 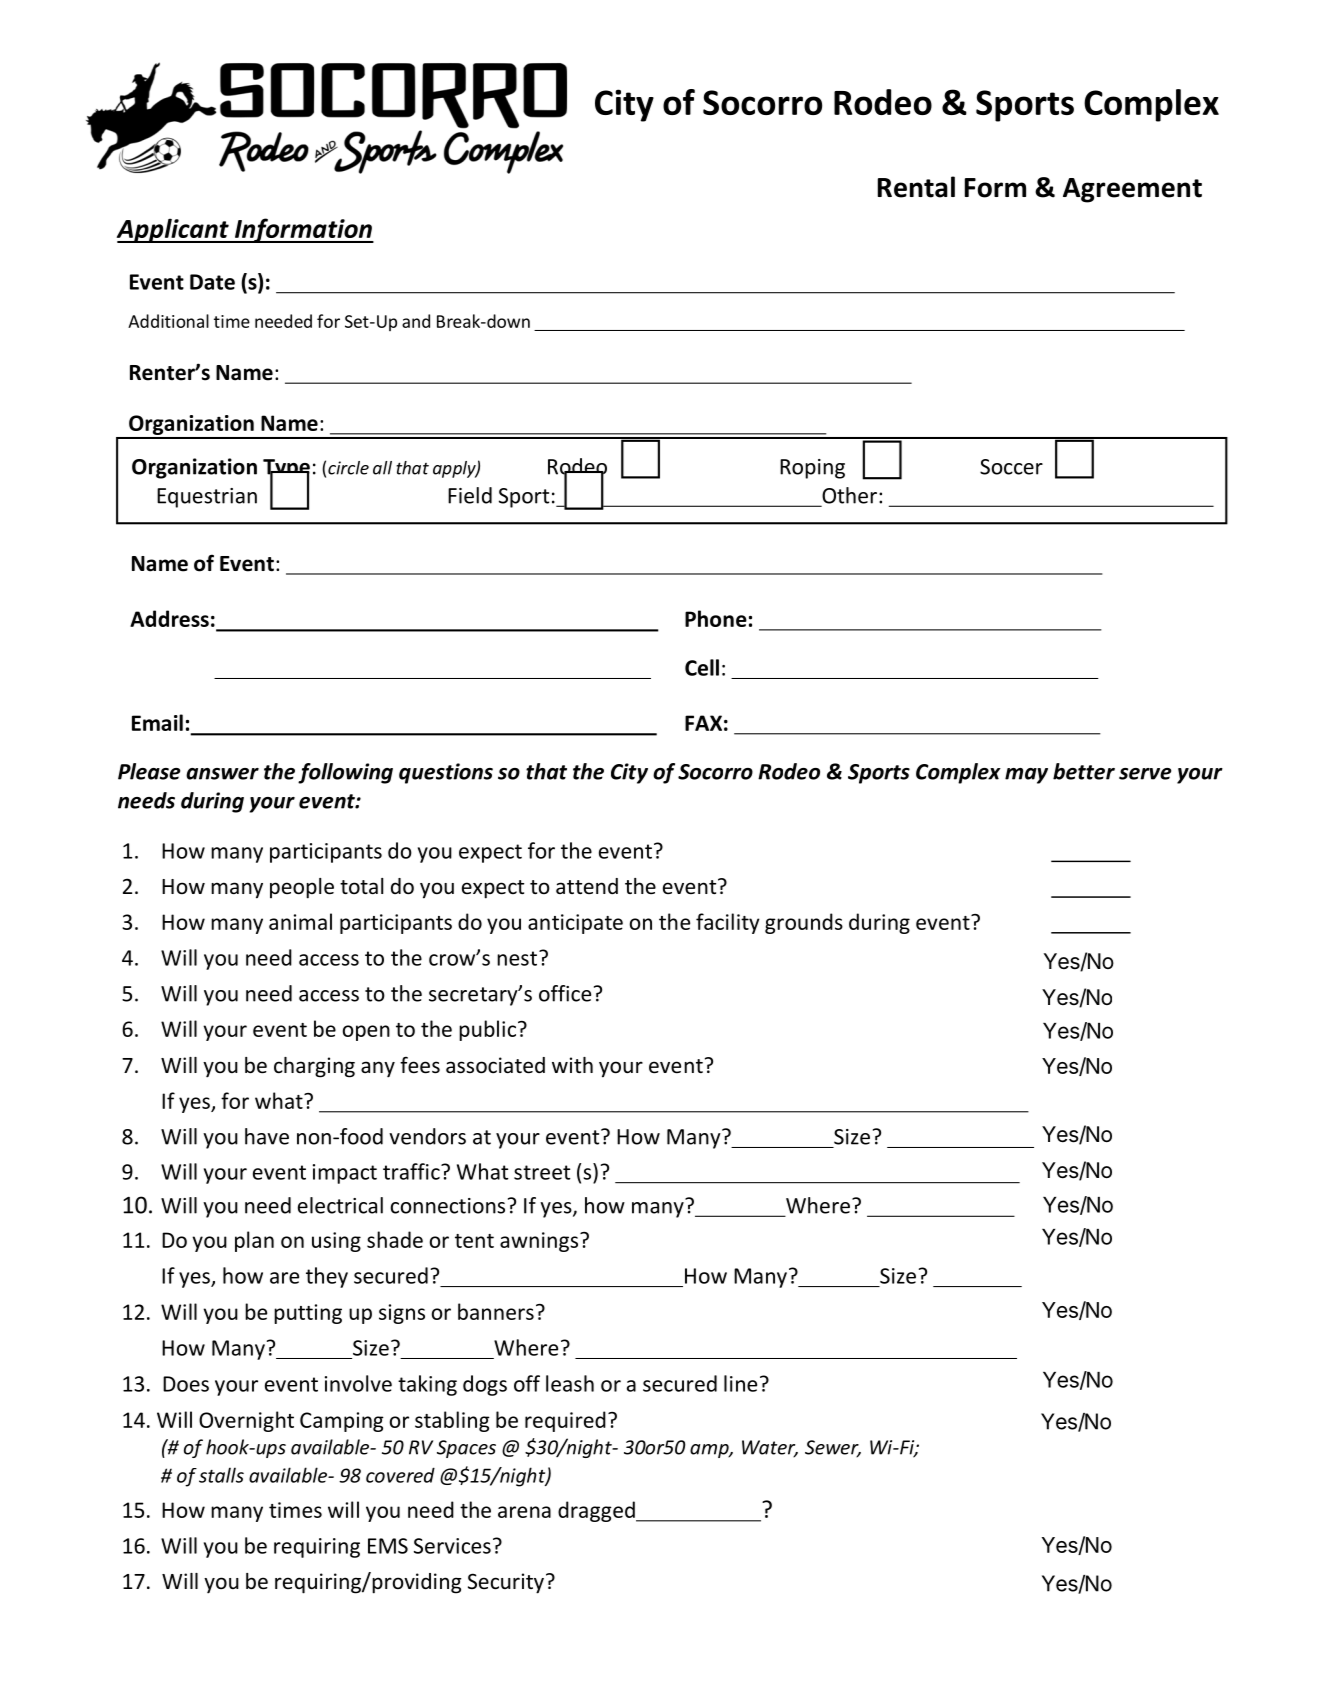 I want to click on Date, so click(x=212, y=282).
